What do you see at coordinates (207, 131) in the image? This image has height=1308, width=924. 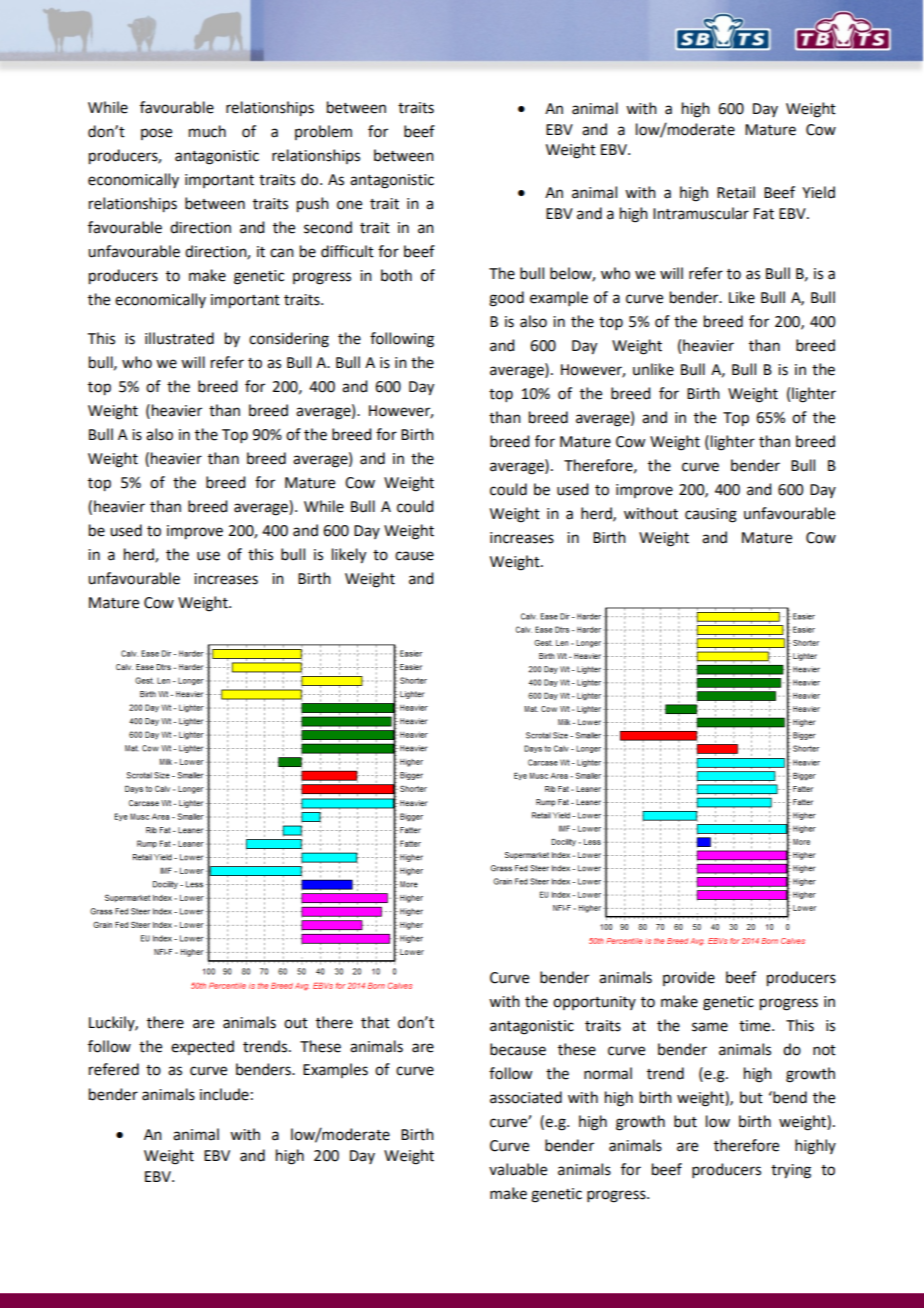 I see `much` at bounding box center [207, 131].
